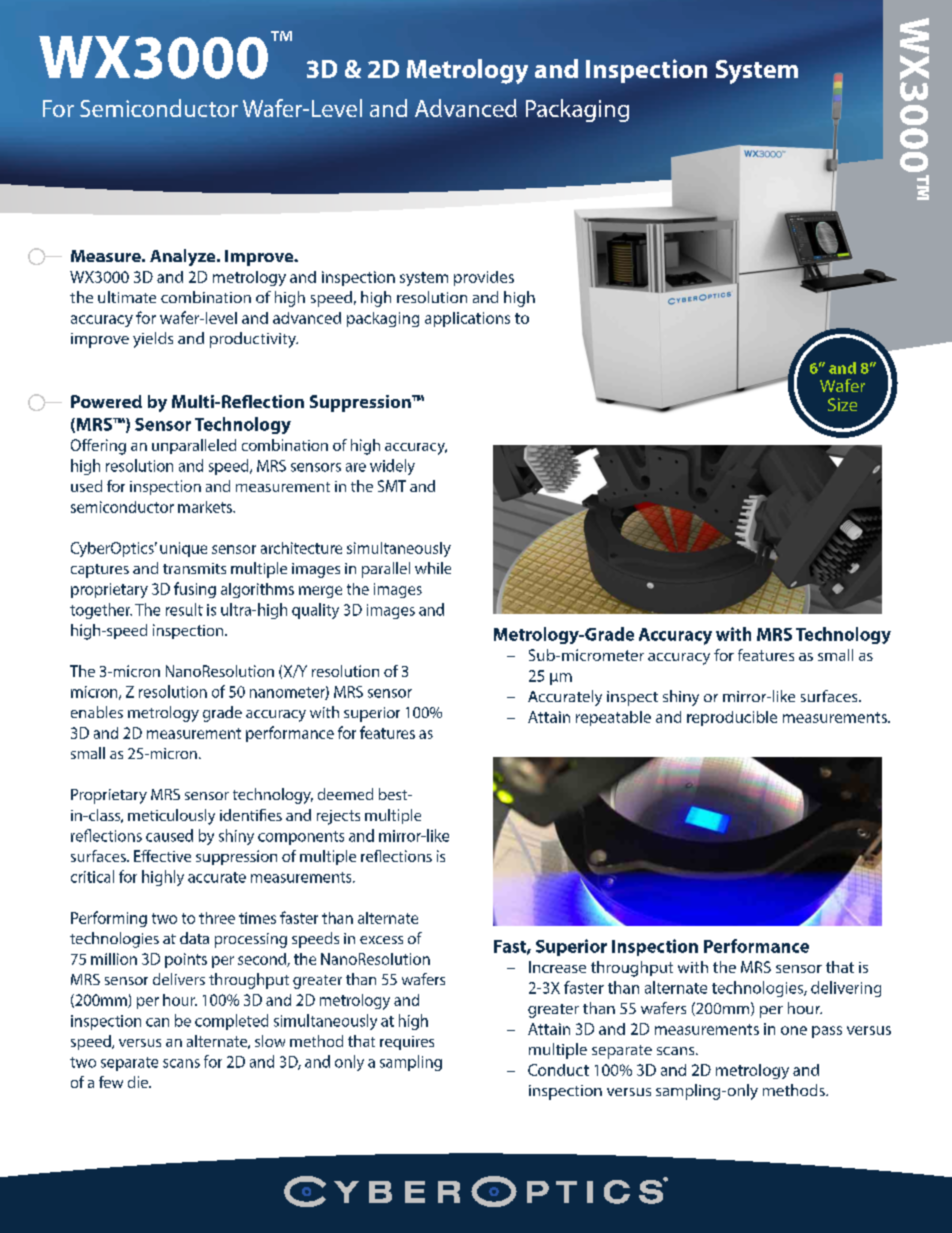  Describe the element at coordinates (433, 568) in the screenshot. I see `while` at that location.
